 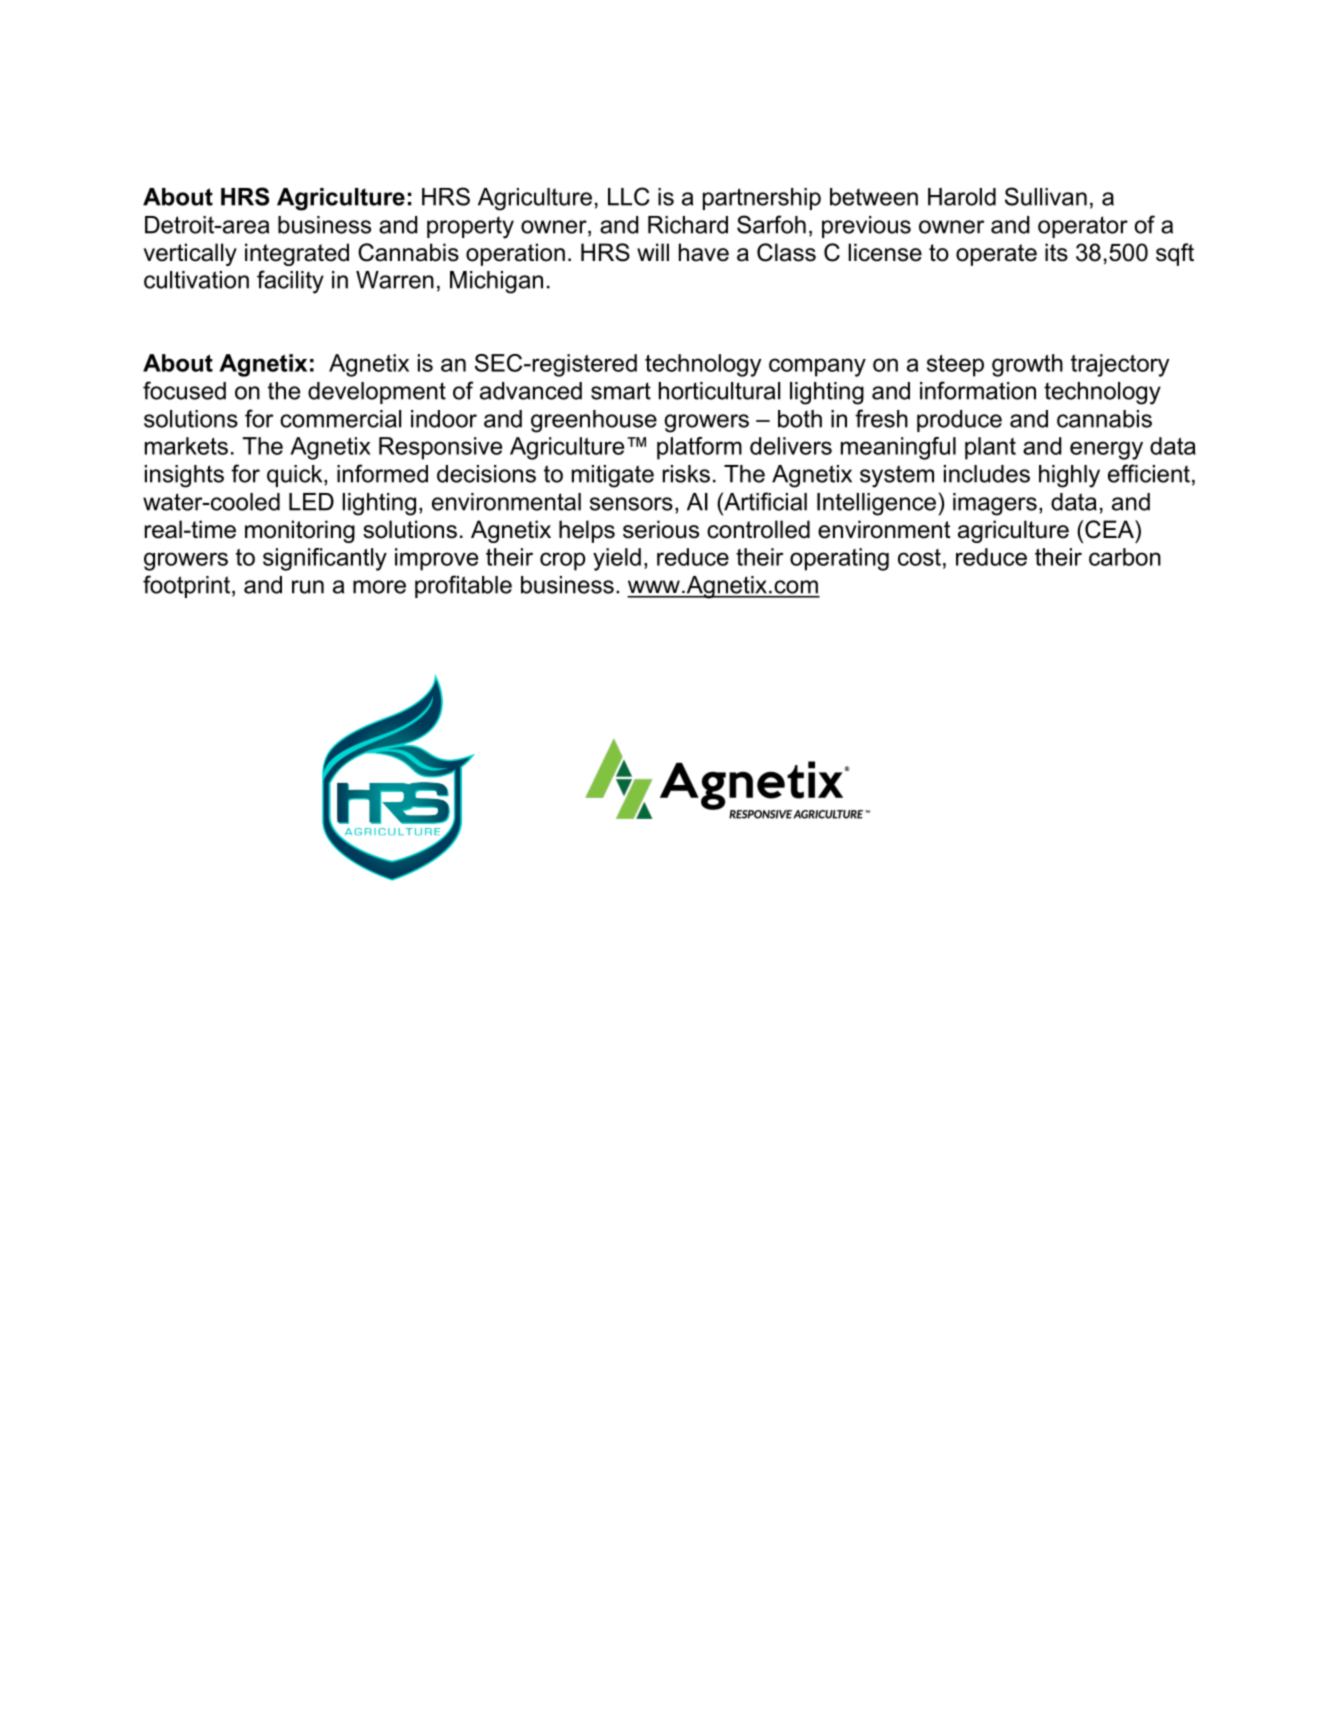 I want to click on risks, so click(x=686, y=474).
